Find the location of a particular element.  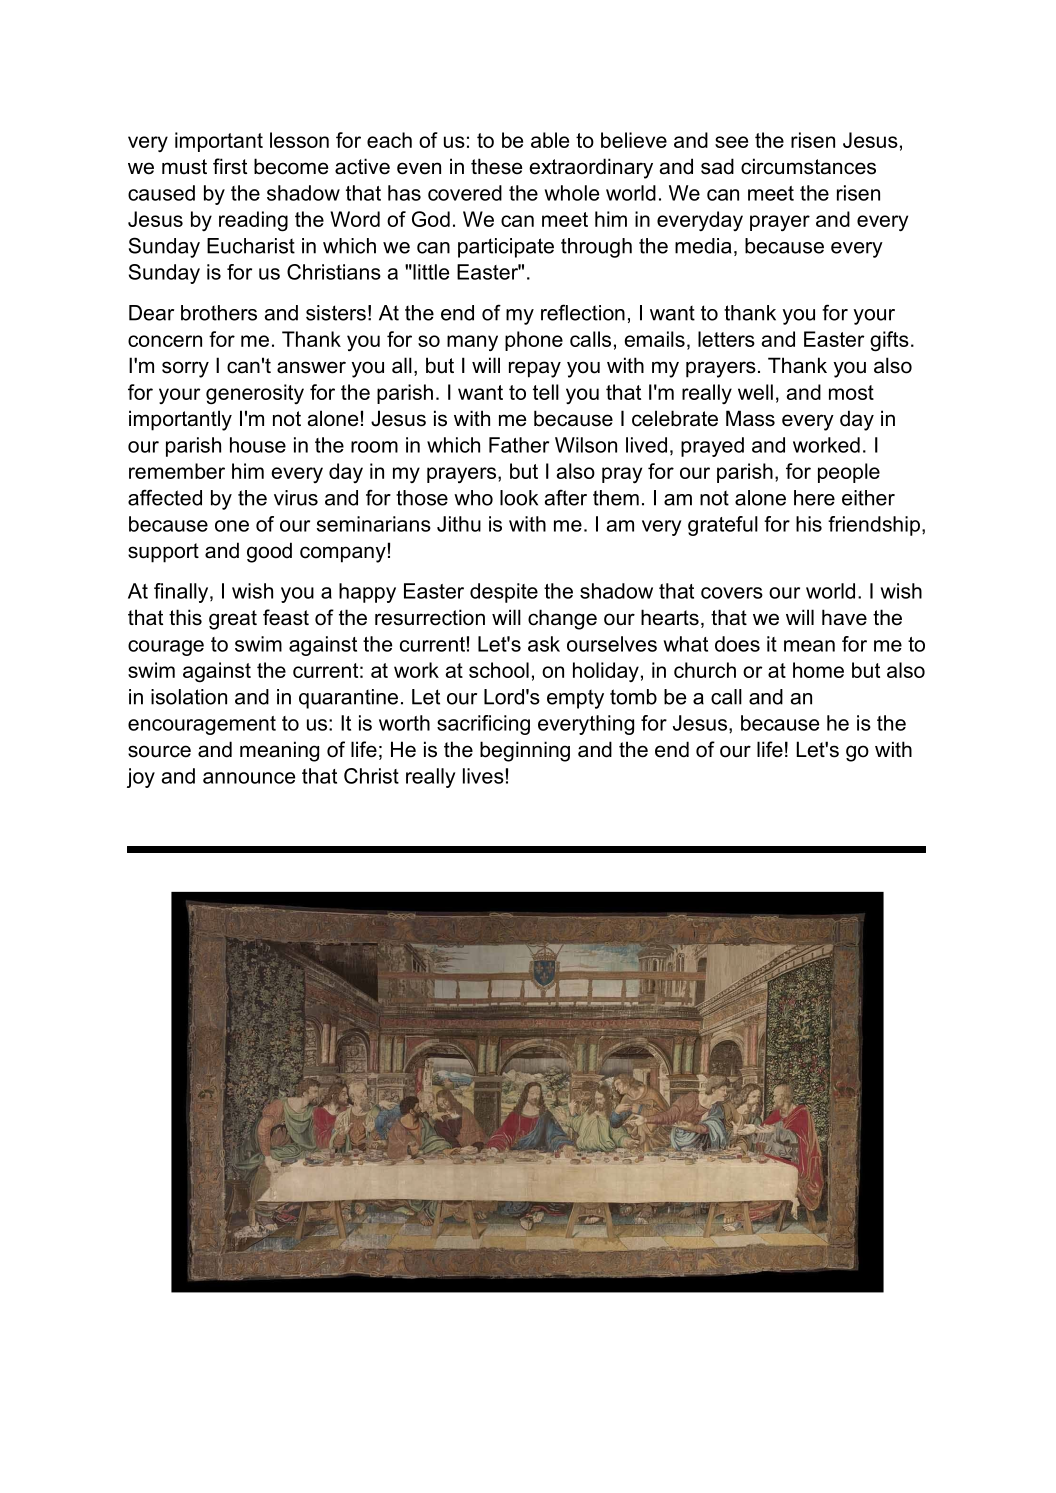

great is located at coordinates (233, 620).
